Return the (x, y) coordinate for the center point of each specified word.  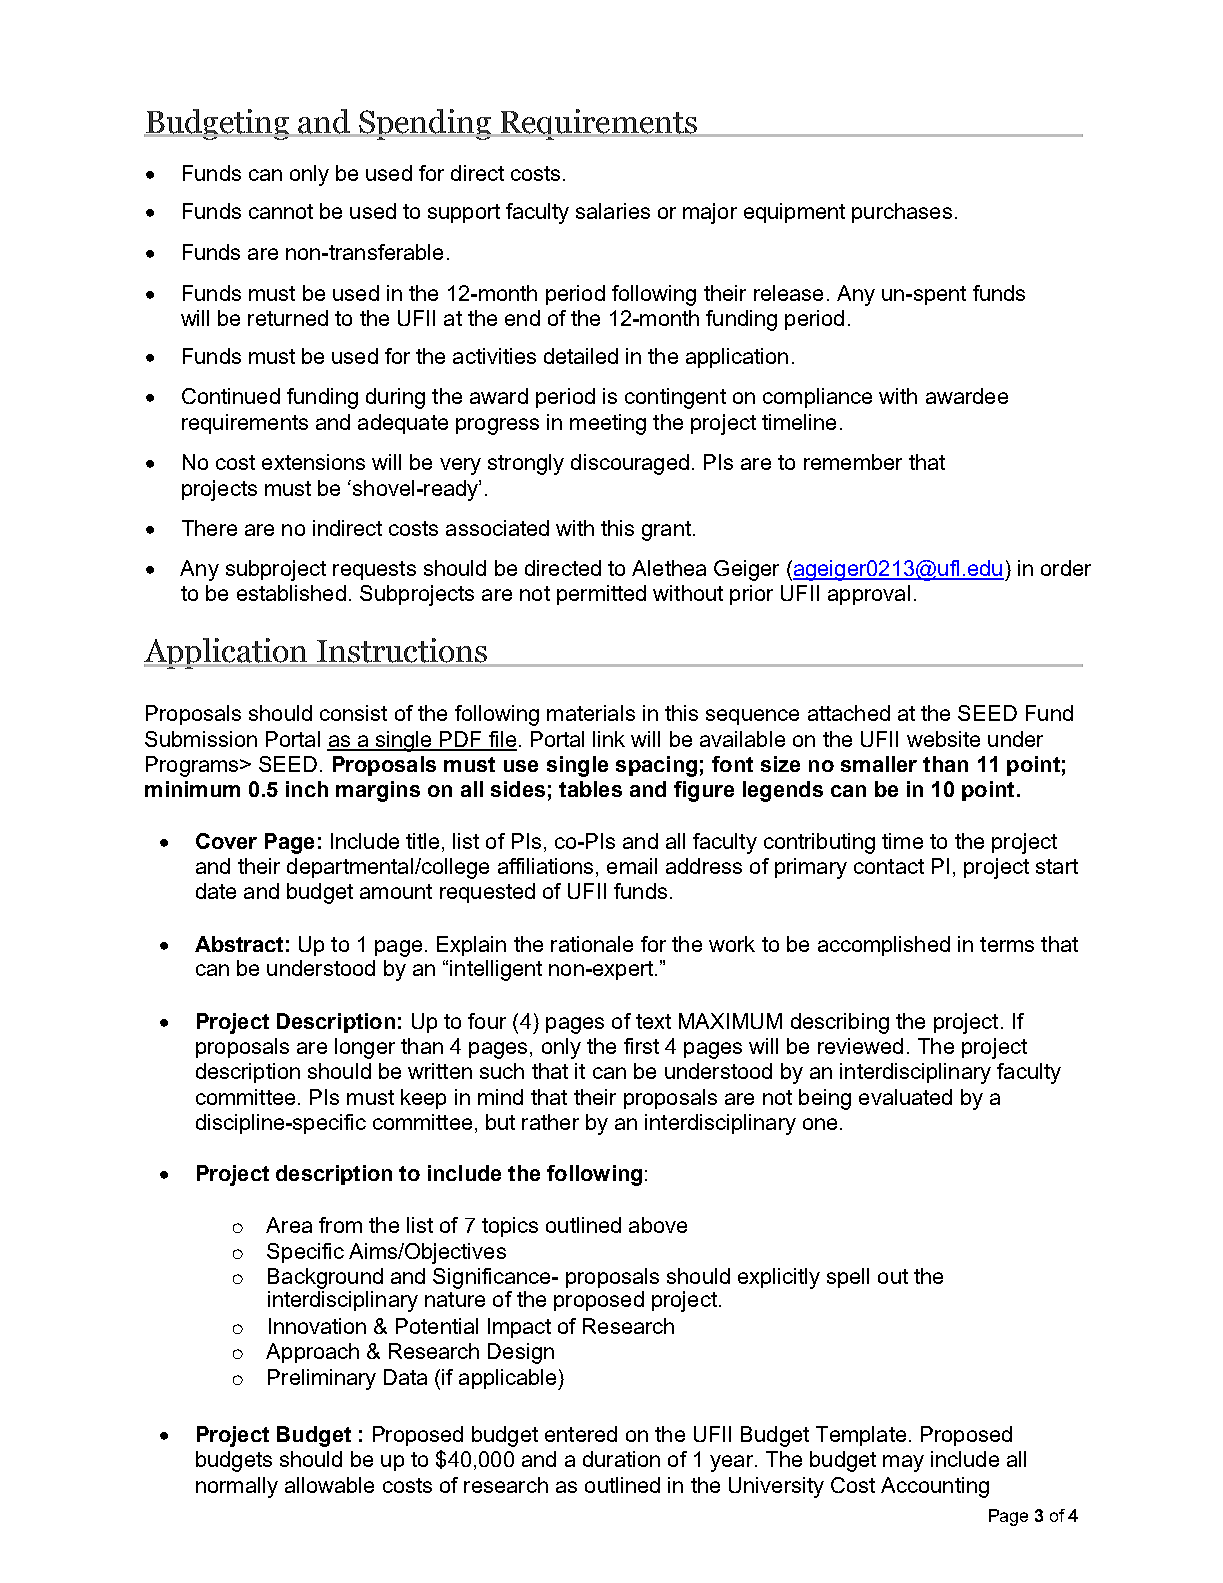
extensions (313, 462)
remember (853, 462)
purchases (902, 213)
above (658, 1225)
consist (353, 713)
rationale (592, 944)
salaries (613, 211)
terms (1007, 944)
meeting (608, 424)
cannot (281, 211)
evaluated (905, 1097)
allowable (329, 1485)
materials (591, 713)
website (943, 739)
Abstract (239, 944)
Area (289, 1225)
